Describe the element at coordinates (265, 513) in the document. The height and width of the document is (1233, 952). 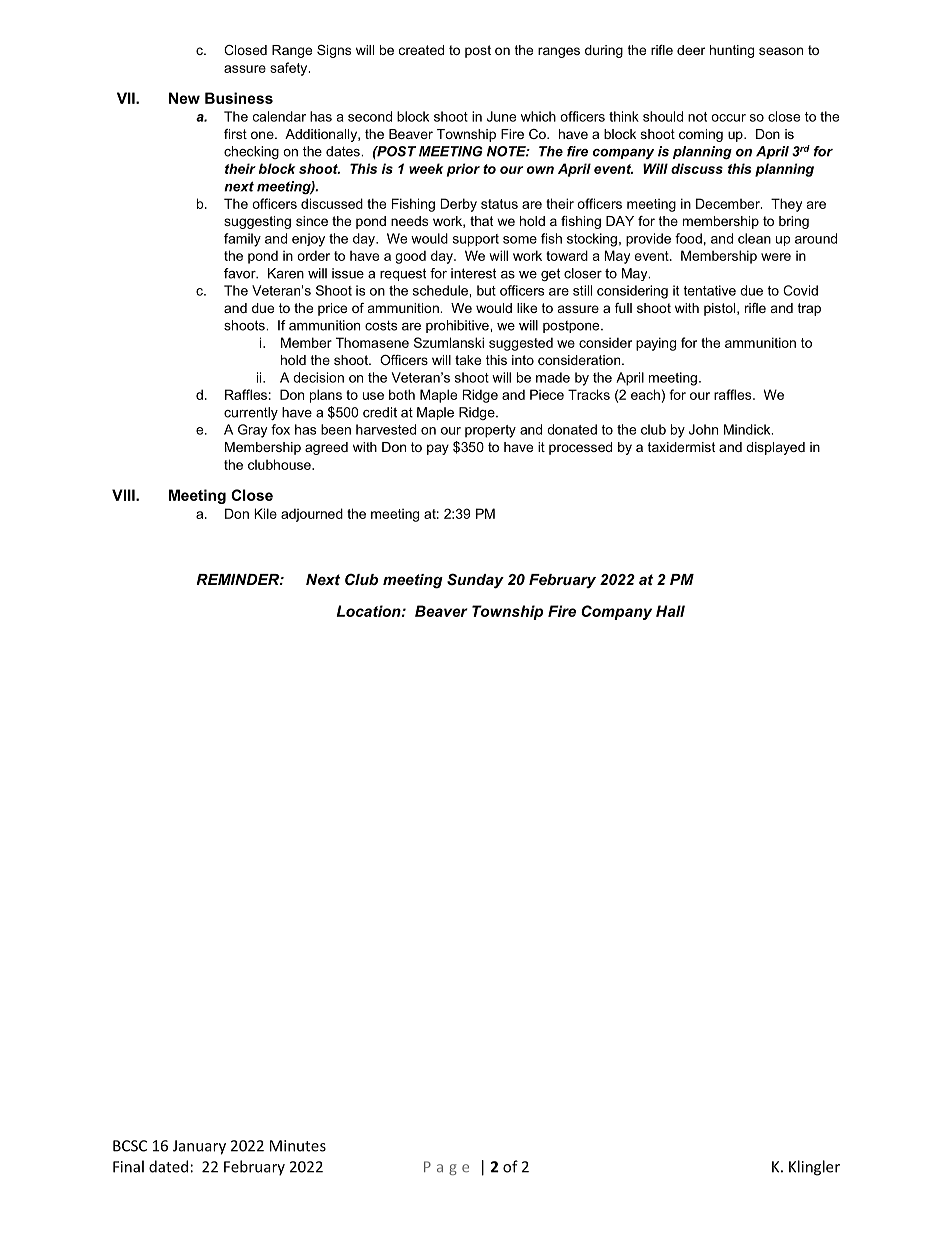
I see `Kile` at that location.
